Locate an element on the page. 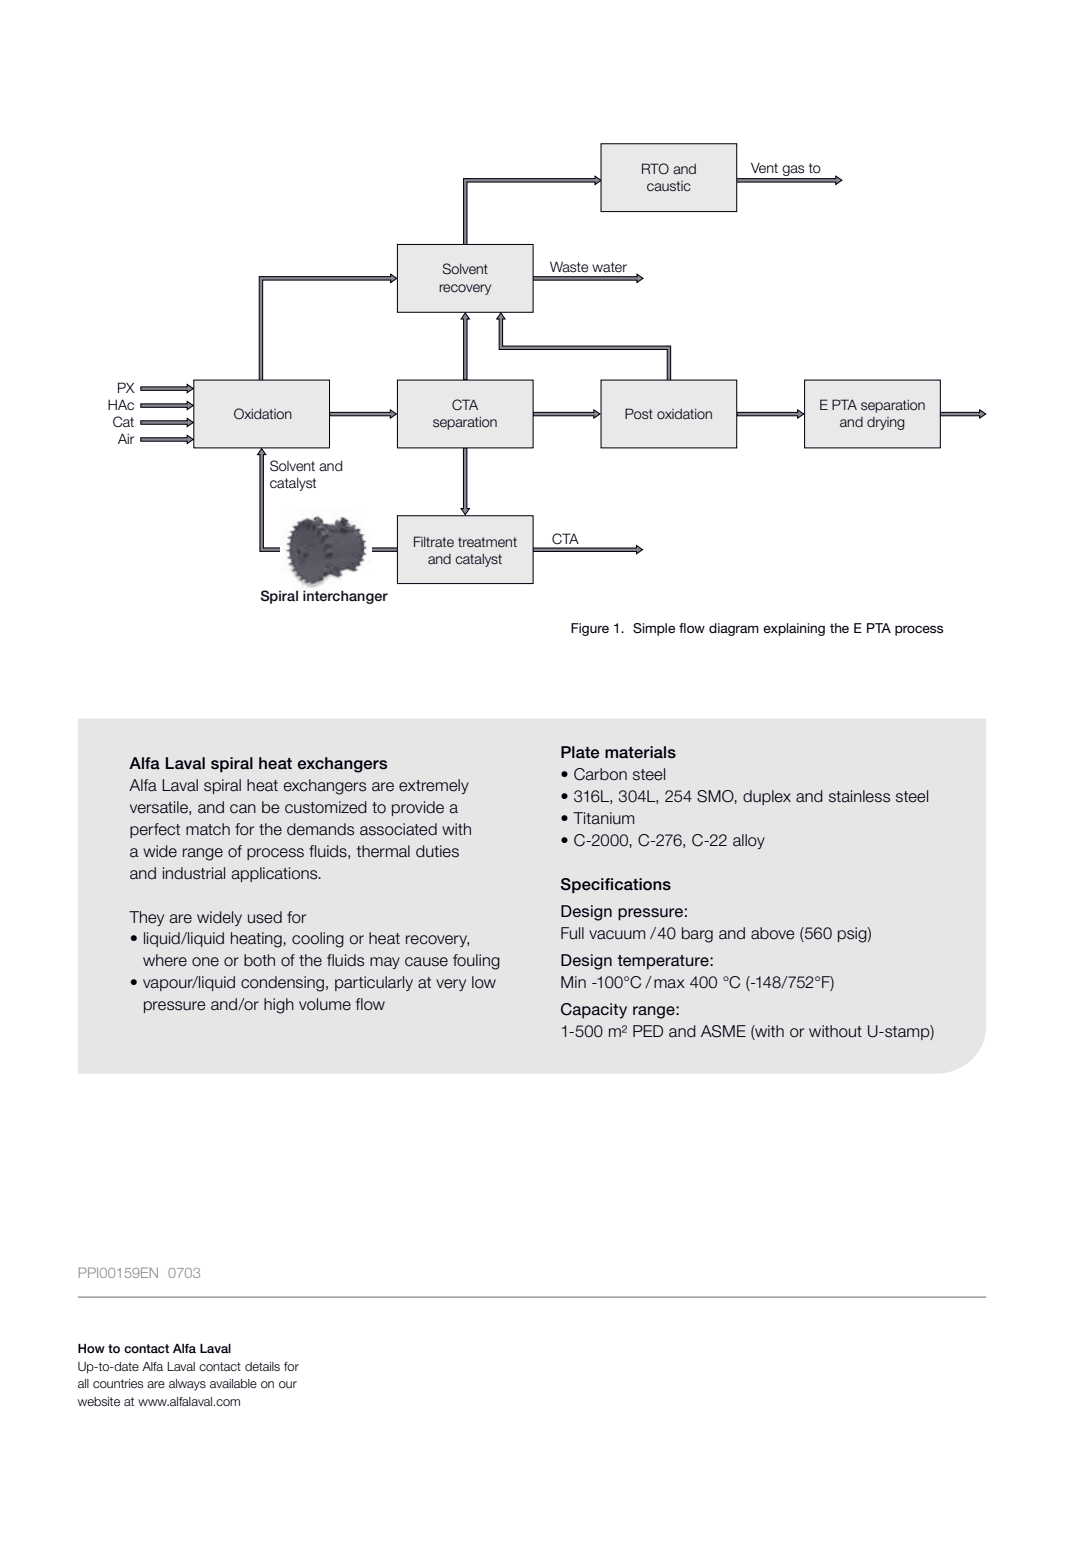  treatment is located at coordinates (487, 542).
